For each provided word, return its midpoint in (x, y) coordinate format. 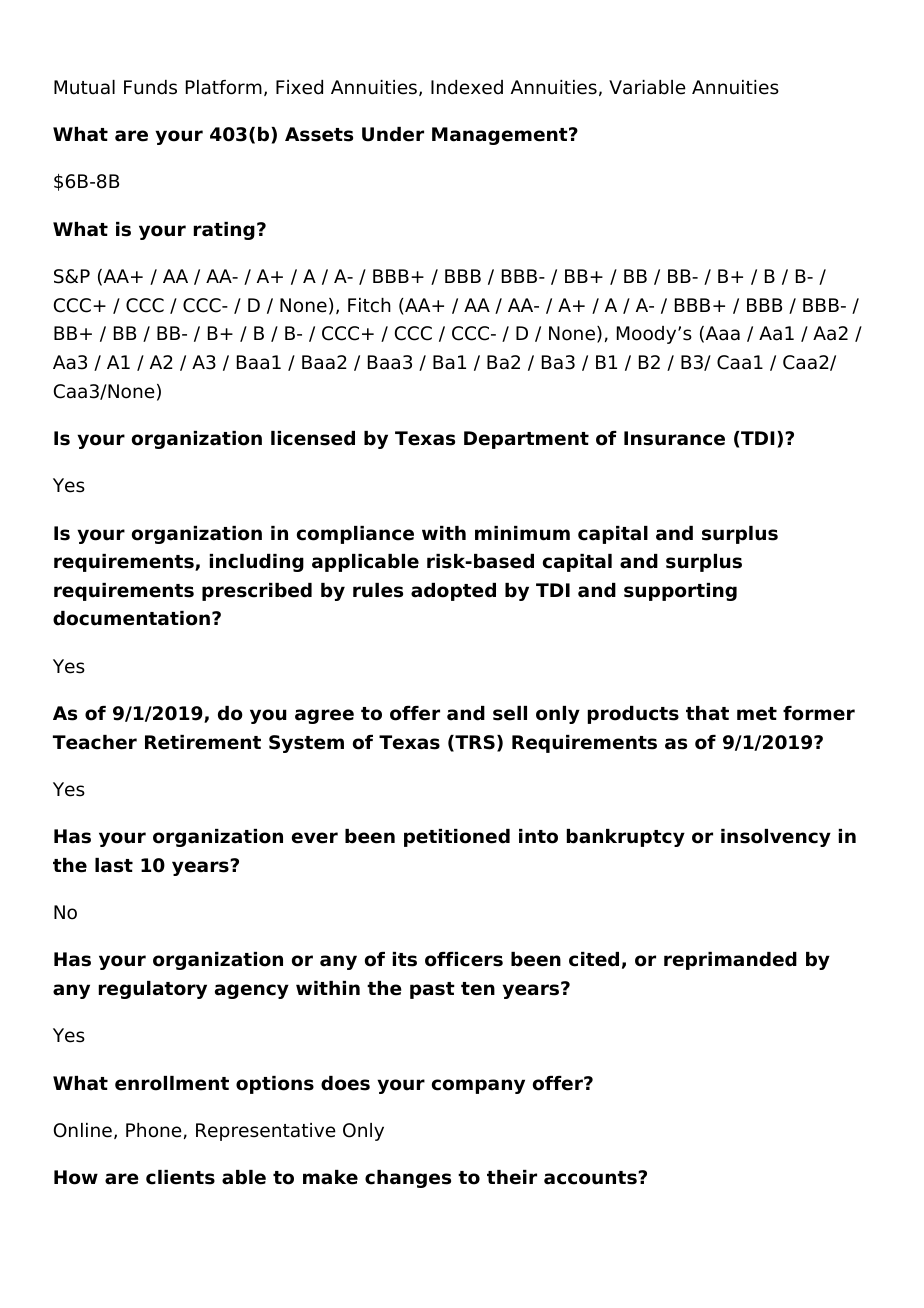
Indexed (467, 87)
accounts (591, 1178)
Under (393, 134)
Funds (150, 87)
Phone (154, 1130)
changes (408, 1179)
